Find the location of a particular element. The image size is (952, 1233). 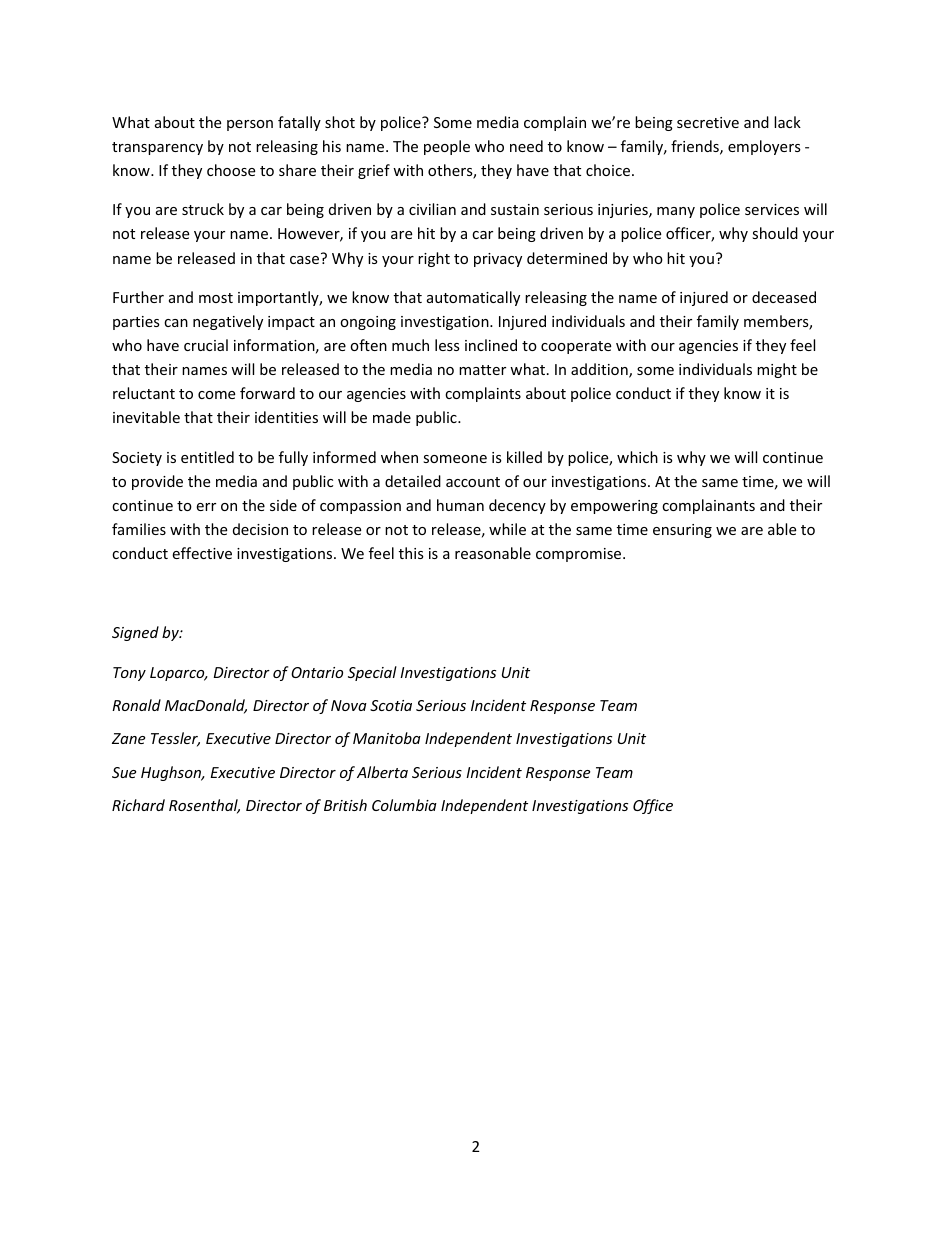

deceased is located at coordinates (784, 297).
